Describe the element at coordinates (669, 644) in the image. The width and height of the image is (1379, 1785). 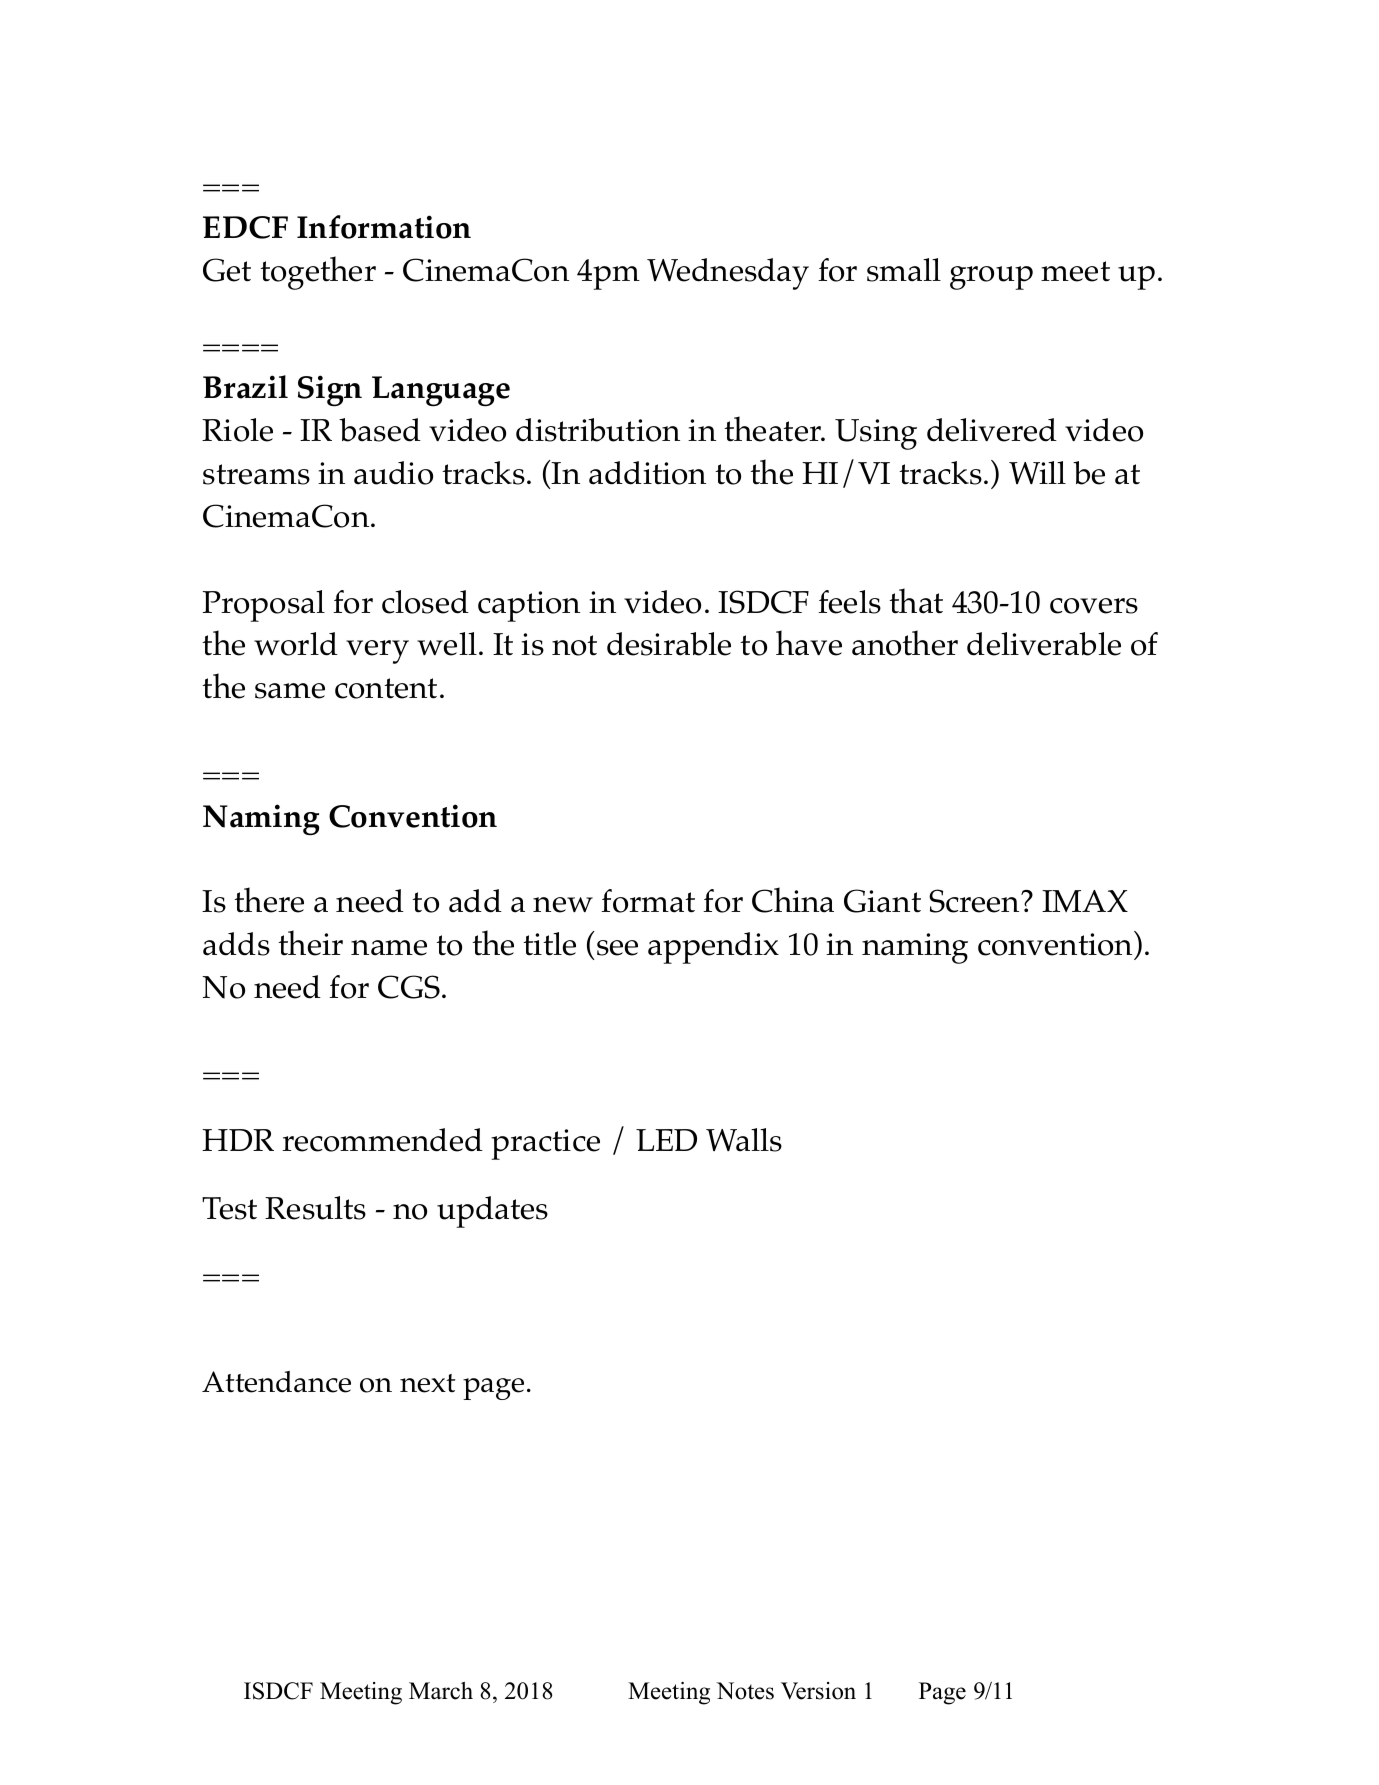
I see `desirable` at that location.
